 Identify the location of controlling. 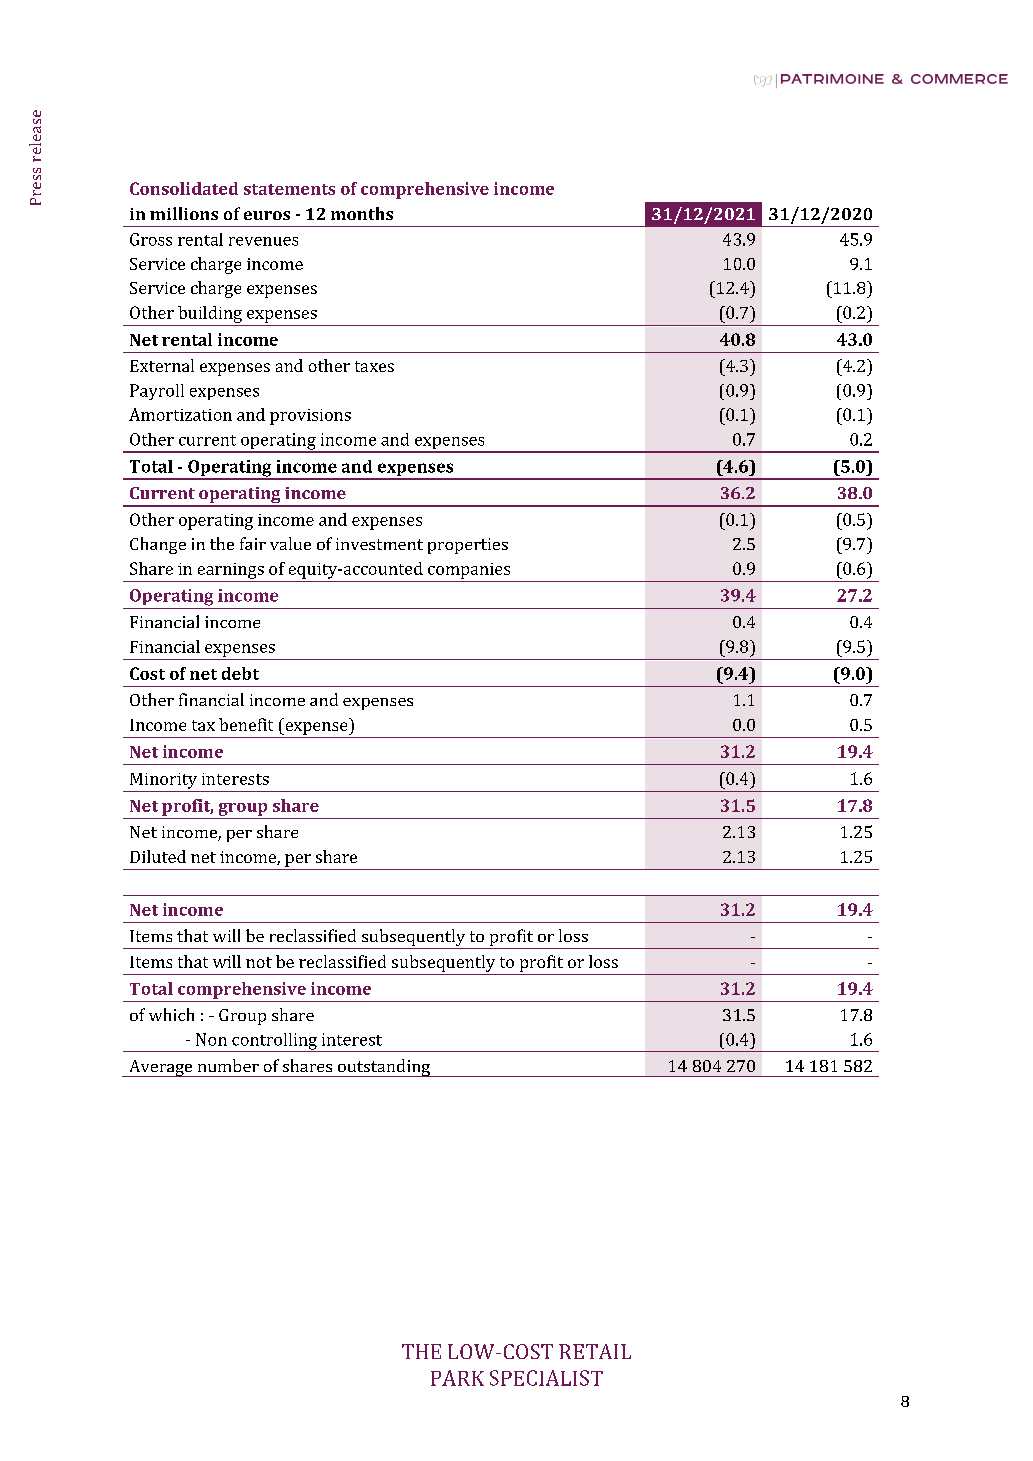
(274, 1042).
